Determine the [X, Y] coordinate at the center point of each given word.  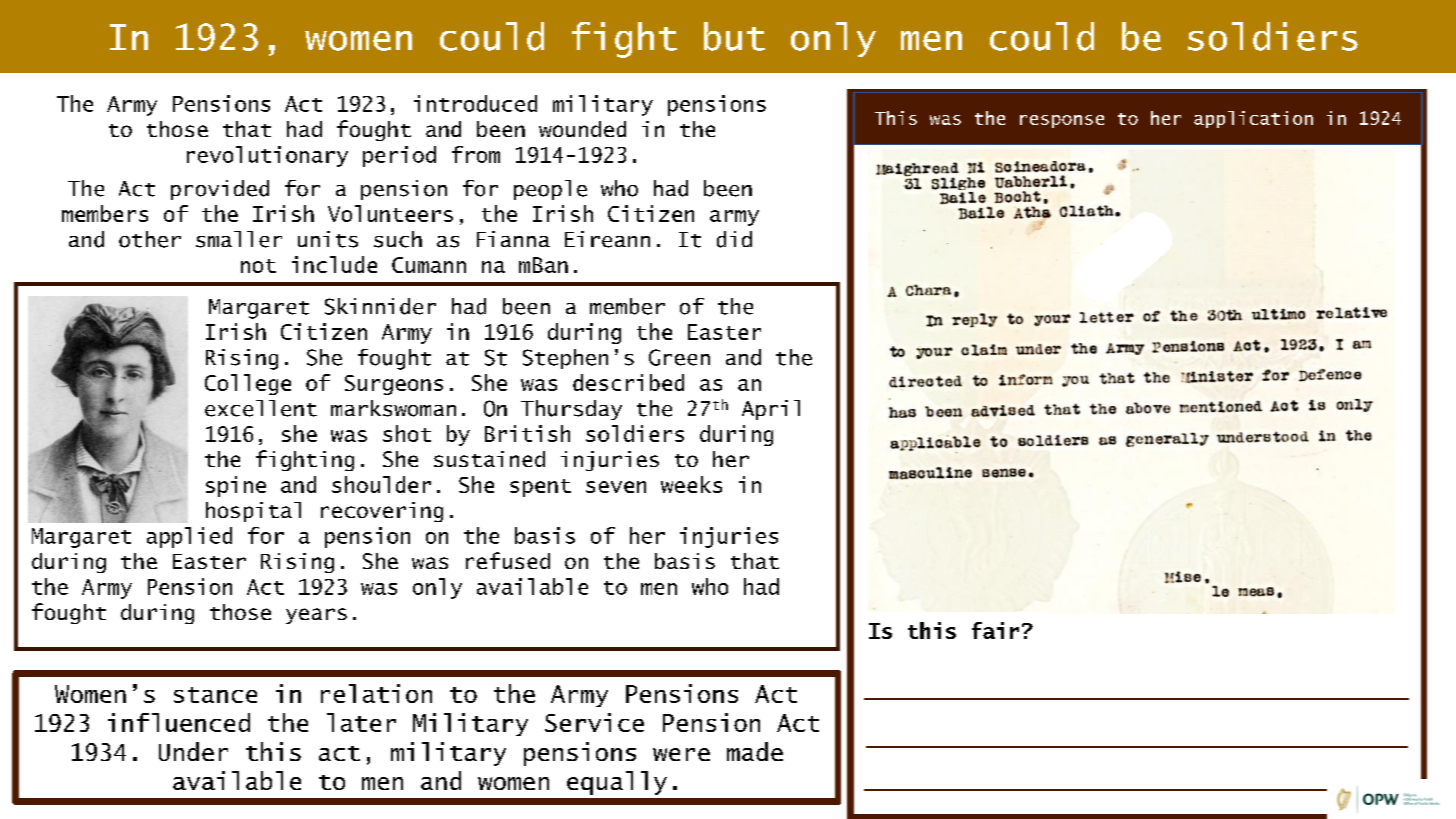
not [258, 266]
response [1062, 121]
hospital [253, 512]
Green [679, 357]
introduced [475, 103]
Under [193, 751]
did [734, 239]
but [734, 36]
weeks [691, 484]
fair [995, 630]
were [681, 754]
